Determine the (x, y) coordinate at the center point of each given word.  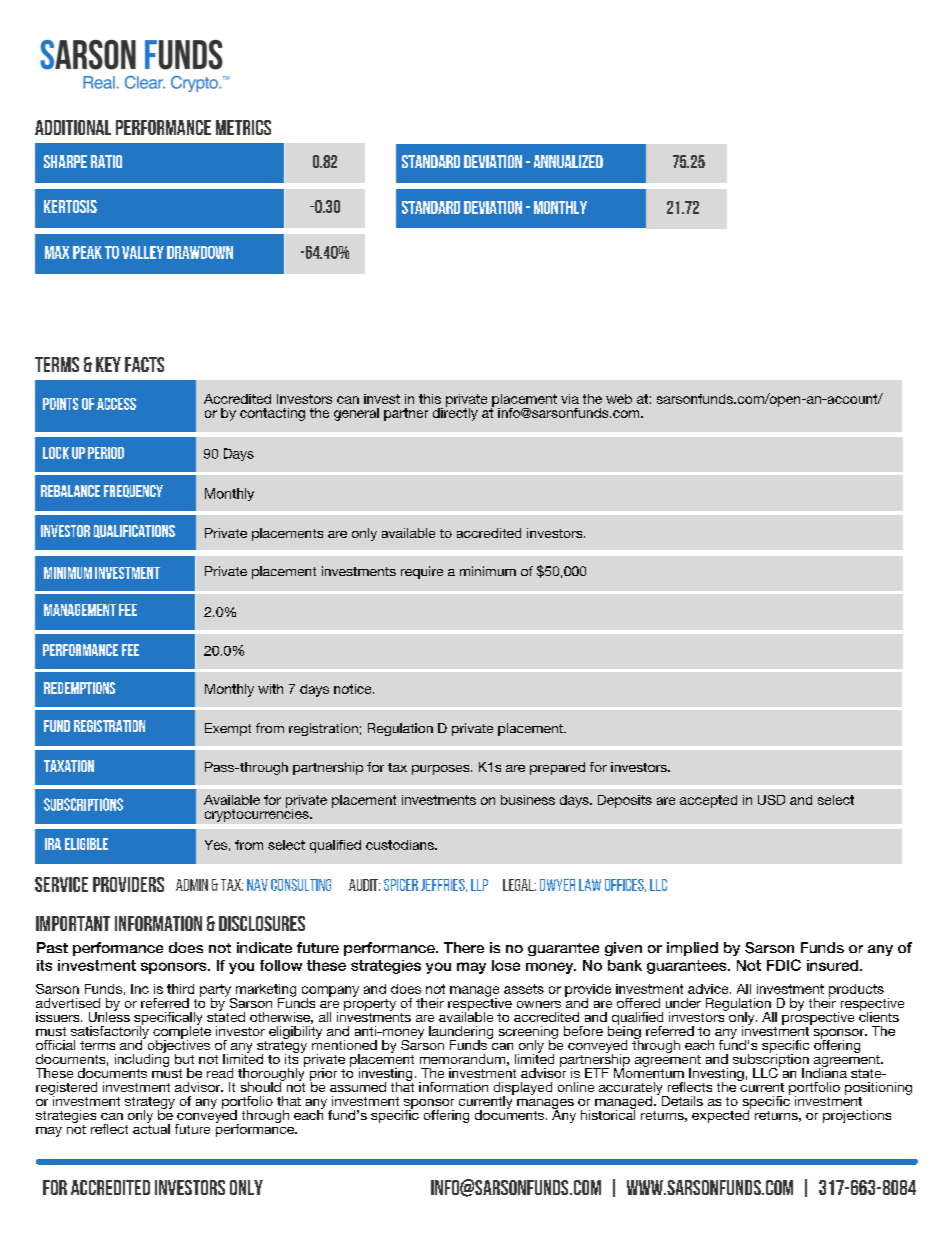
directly (455, 413)
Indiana (824, 1071)
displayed (523, 1089)
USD (771, 800)
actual (151, 1127)
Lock (56, 453)
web (619, 399)
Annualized (568, 161)
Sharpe (65, 161)
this (430, 399)
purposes (442, 770)
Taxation (69, 766)
